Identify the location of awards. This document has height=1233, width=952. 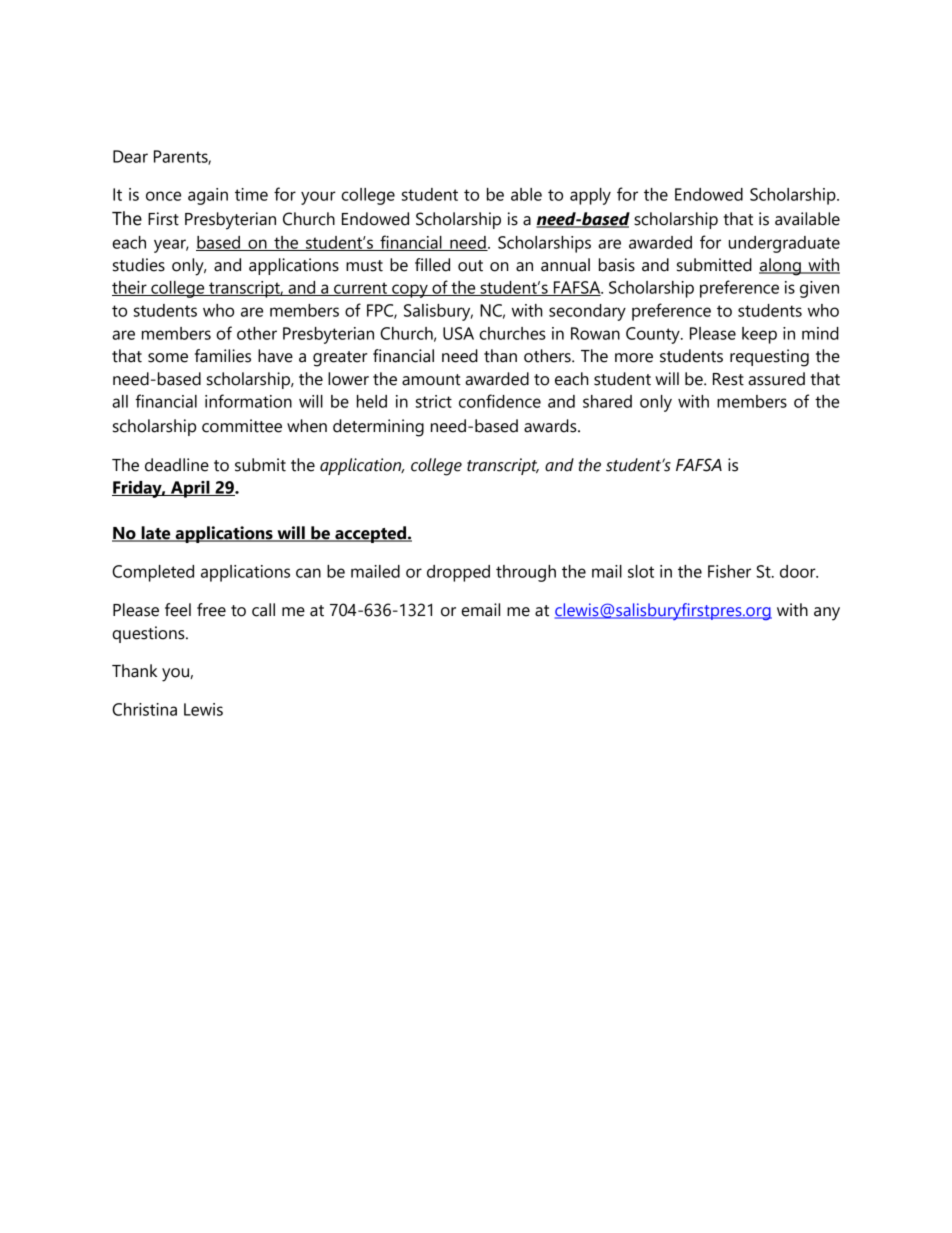
(551, 426).
